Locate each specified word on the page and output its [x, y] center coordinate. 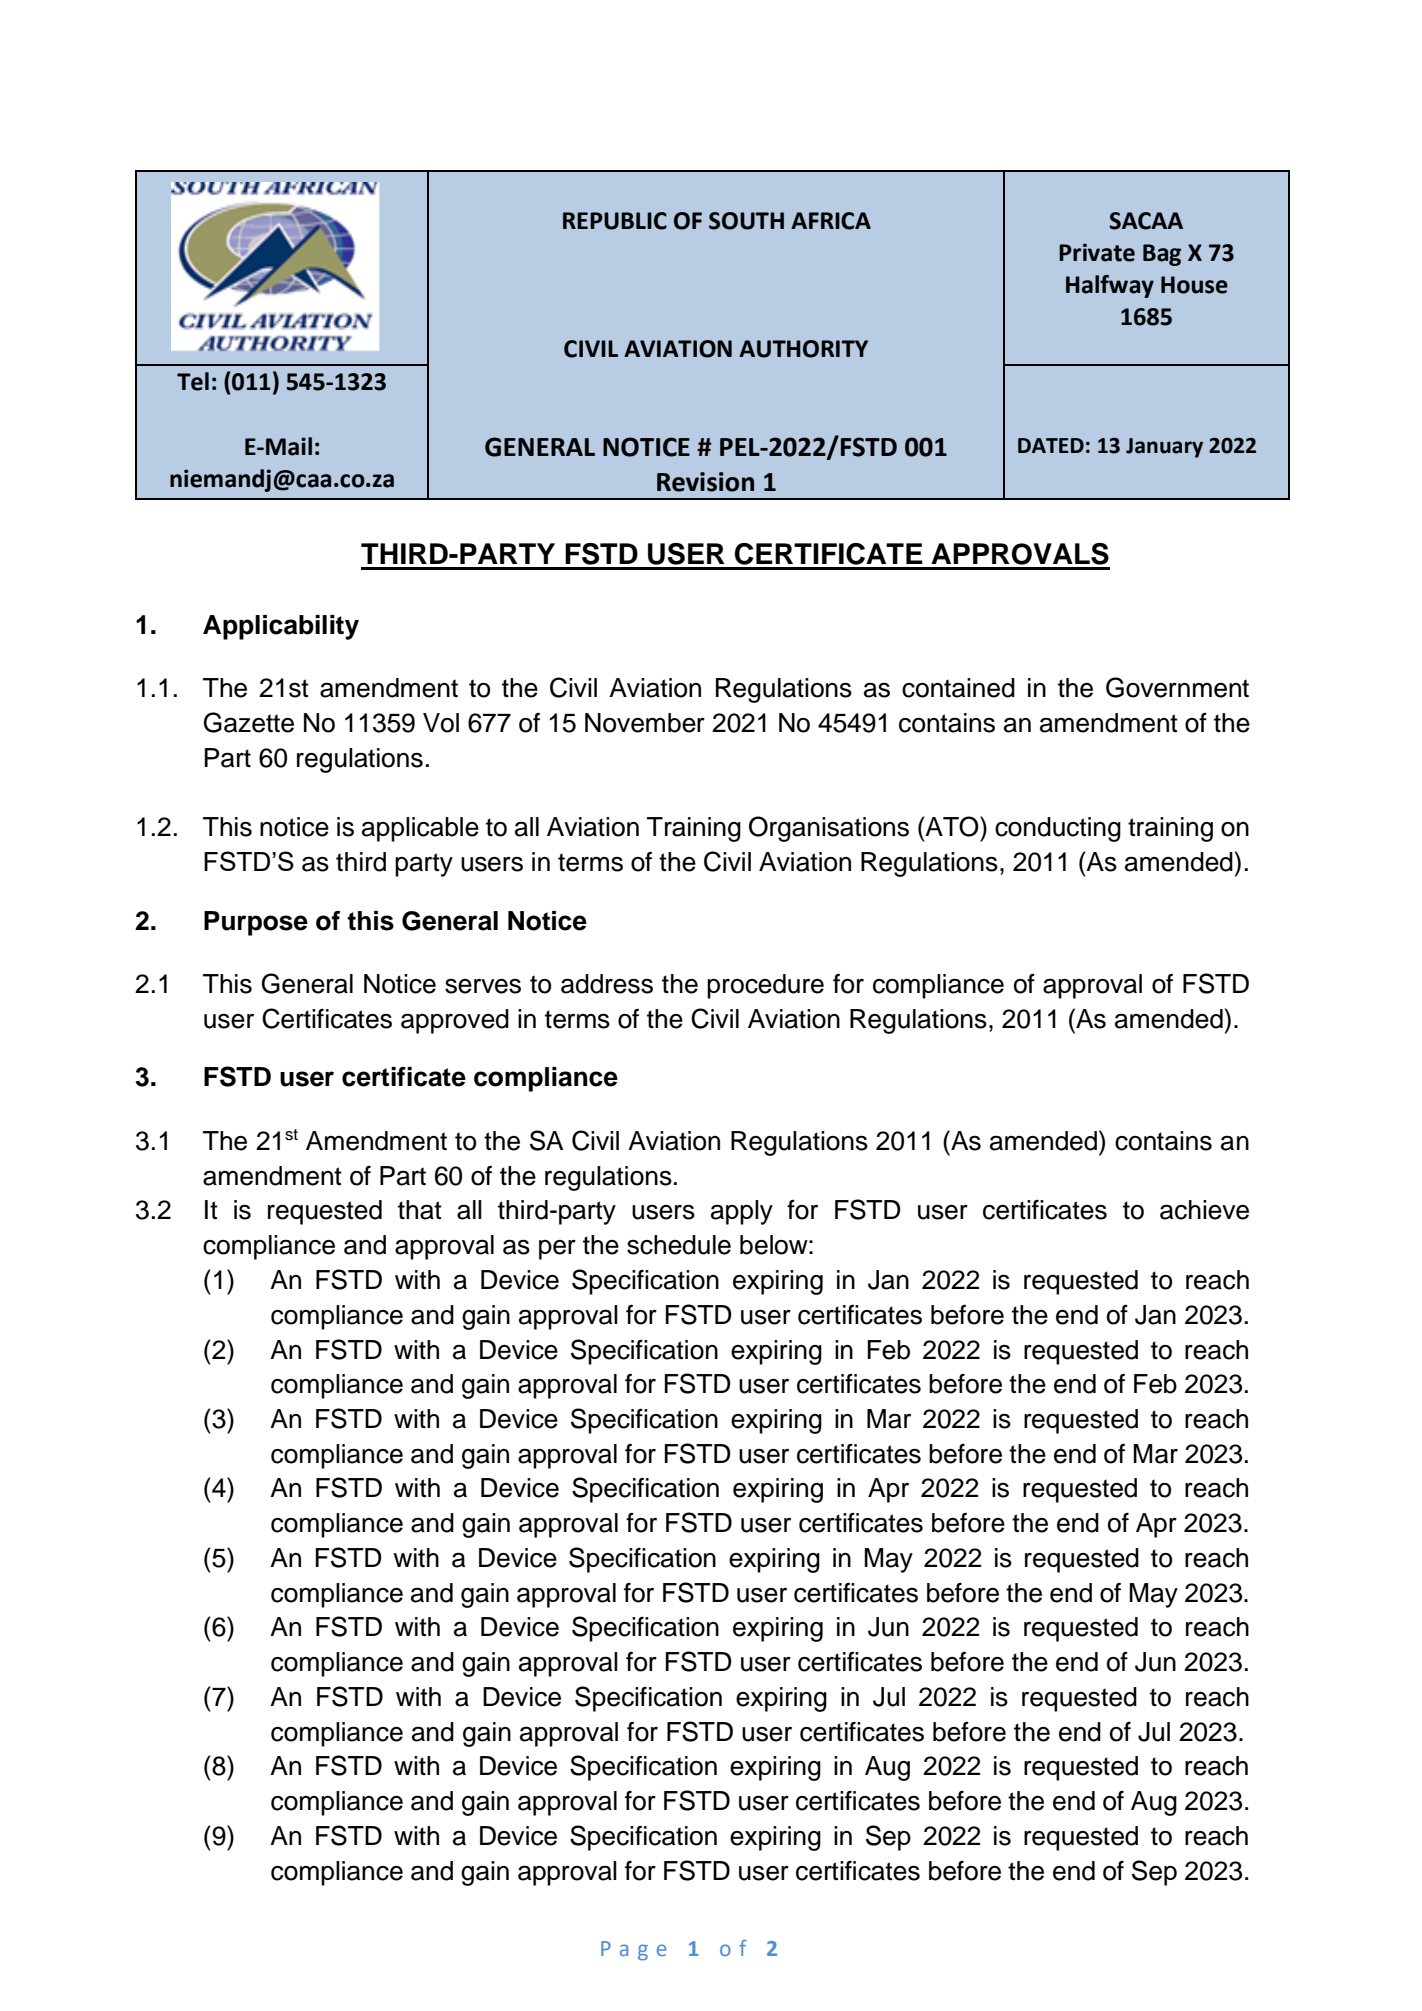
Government [1177, 687]
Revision [705, 482]
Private [1097, 252]
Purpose [256, 923]
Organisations [829, 829]
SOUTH [746, 221]
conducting [1058, 829]
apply [742, 1212]
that [420, 1210]
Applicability [281, 627]
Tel [193, 381]
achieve [1204, 1210]
